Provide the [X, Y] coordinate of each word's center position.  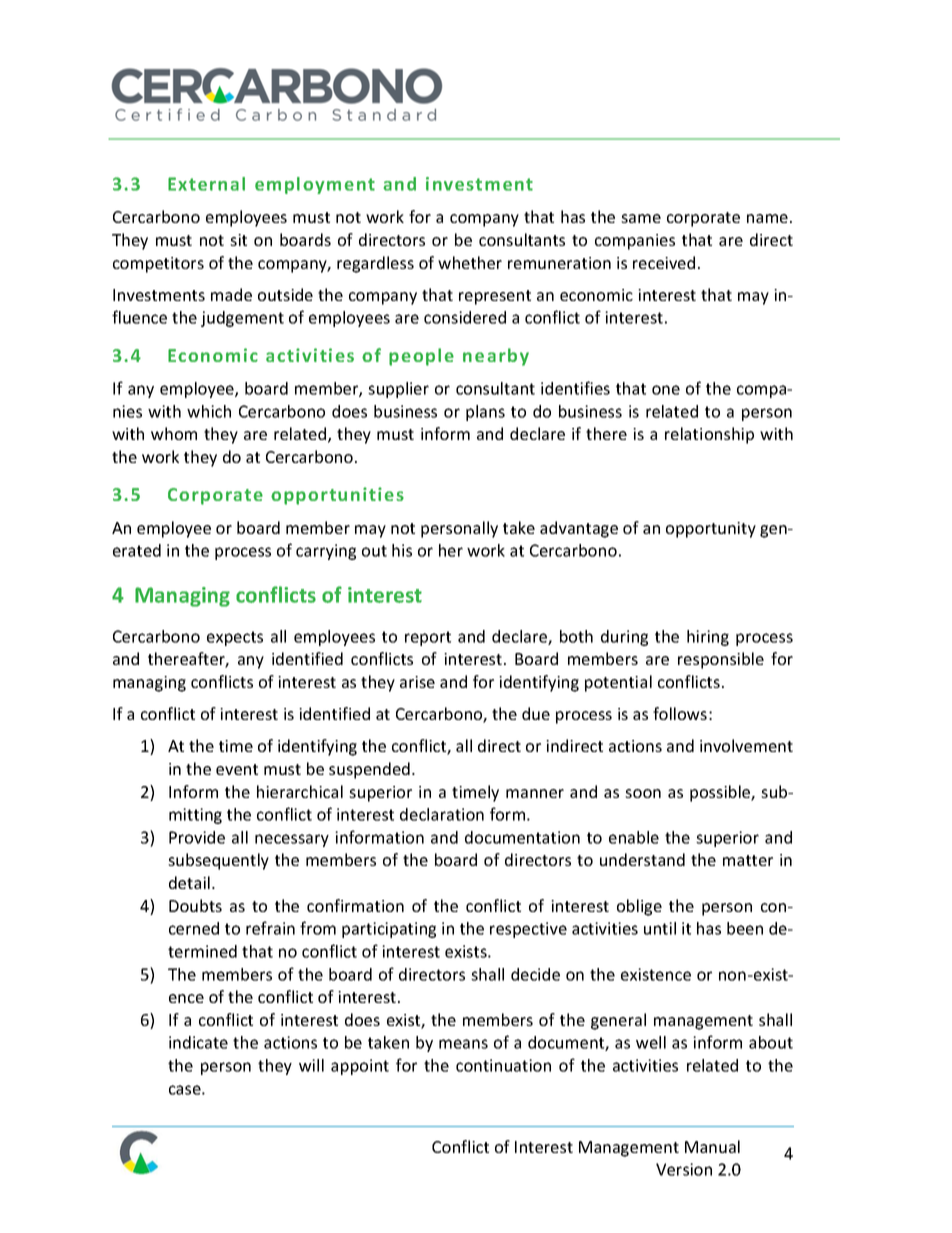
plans [485, 413]
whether [470, 262]
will [311, 1065]
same [641, 218]
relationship [709, 435]
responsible [721, 660]
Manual [712, 1146]
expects [235, 638]
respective [528, 930]
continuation [503, 1065]
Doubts [195, 905]
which [209, 411]
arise [417, 682]
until [660, 928]
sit [238, 240]
